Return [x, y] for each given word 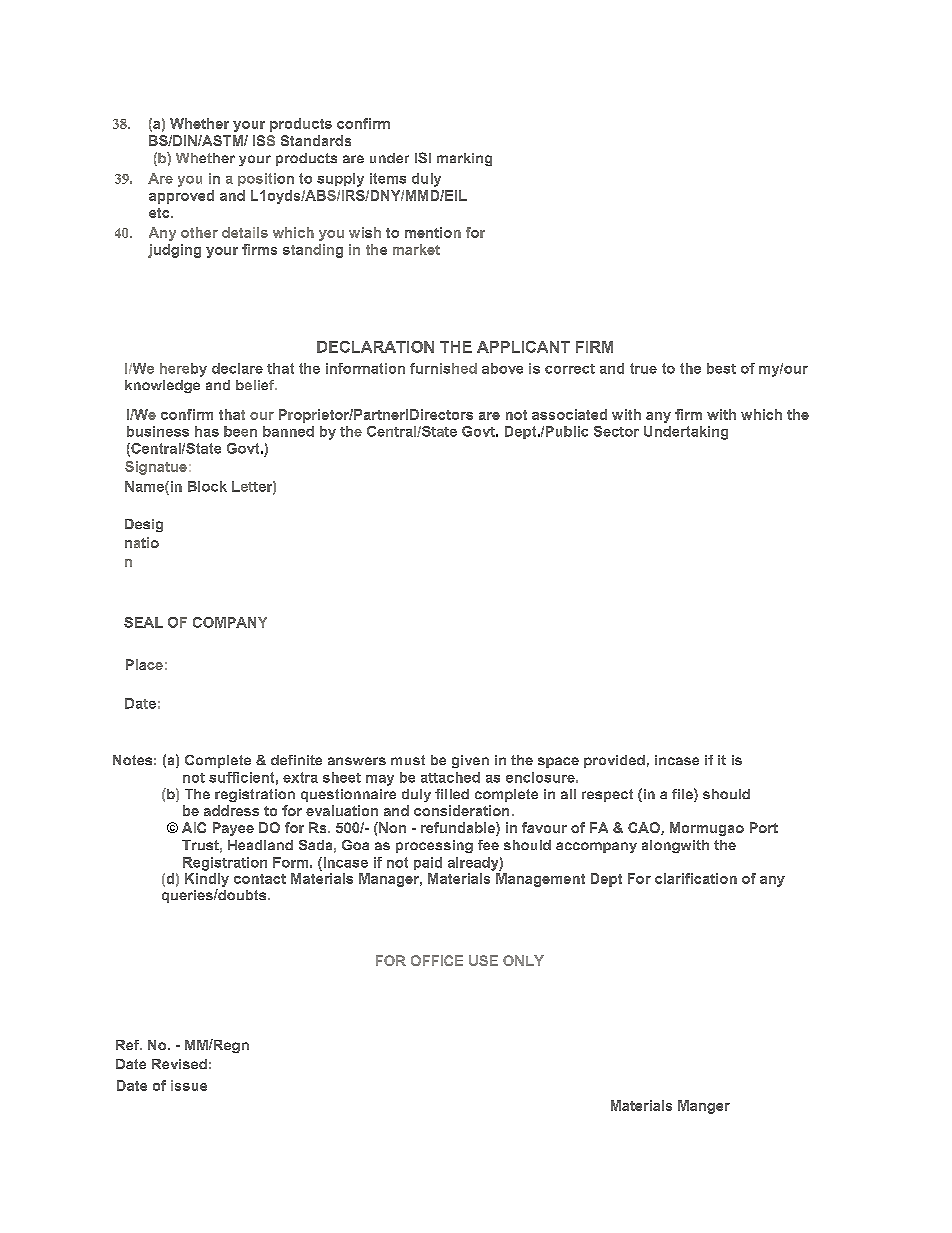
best [721, 368]
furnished [443, 368]
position [266, 179]
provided [614, 761]
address [231, 810]
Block [207, 486]
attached [450, 777]
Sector [616, 431]
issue [189, 1085]
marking [464, 159]
